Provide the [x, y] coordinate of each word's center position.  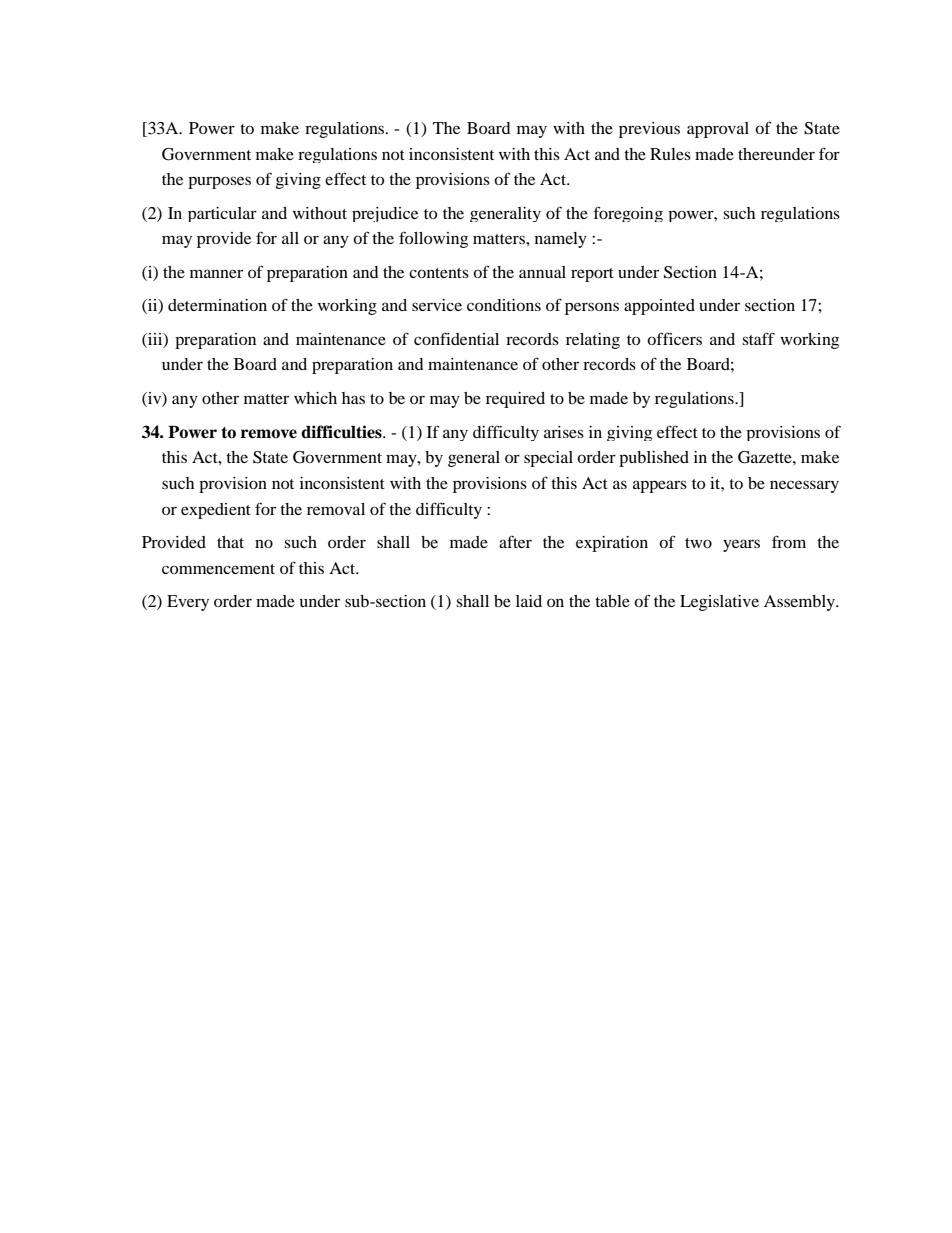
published [654, 459]
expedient [216, 511]
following [433, 239]
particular [222, 214]
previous [649, 130]
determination [217, 305]
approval [718, 130]
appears [660, 486]
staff [758, 338]
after [515, 541]
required [515, 400]
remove [269, 434]
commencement [218, 569]
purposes [219, 182]
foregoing [628, 214]
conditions [504, 305]
